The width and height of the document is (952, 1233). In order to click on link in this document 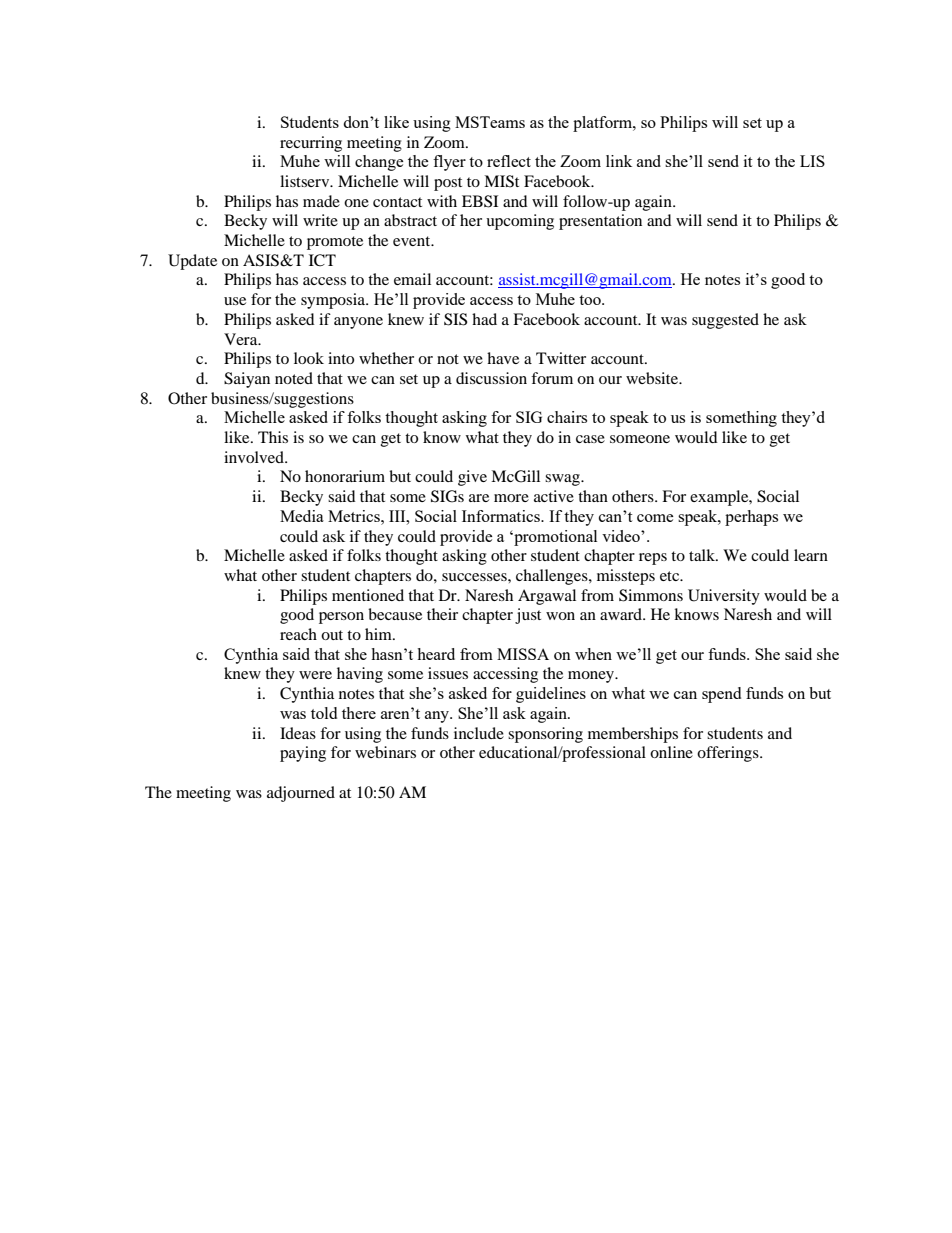, I will do `click(619, 161)`.
